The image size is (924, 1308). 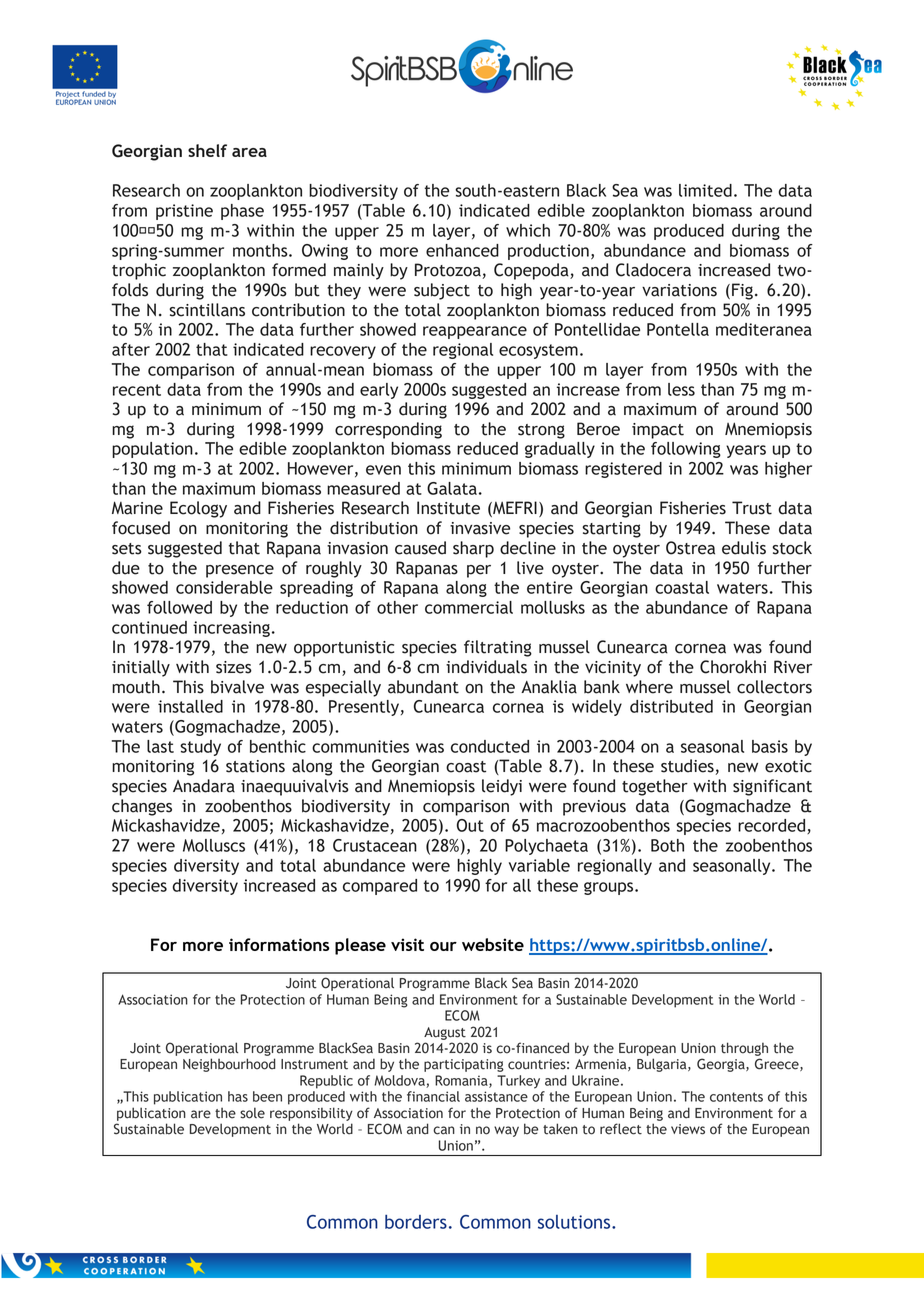 I want to click on limited, so click(x=705, y=190).
